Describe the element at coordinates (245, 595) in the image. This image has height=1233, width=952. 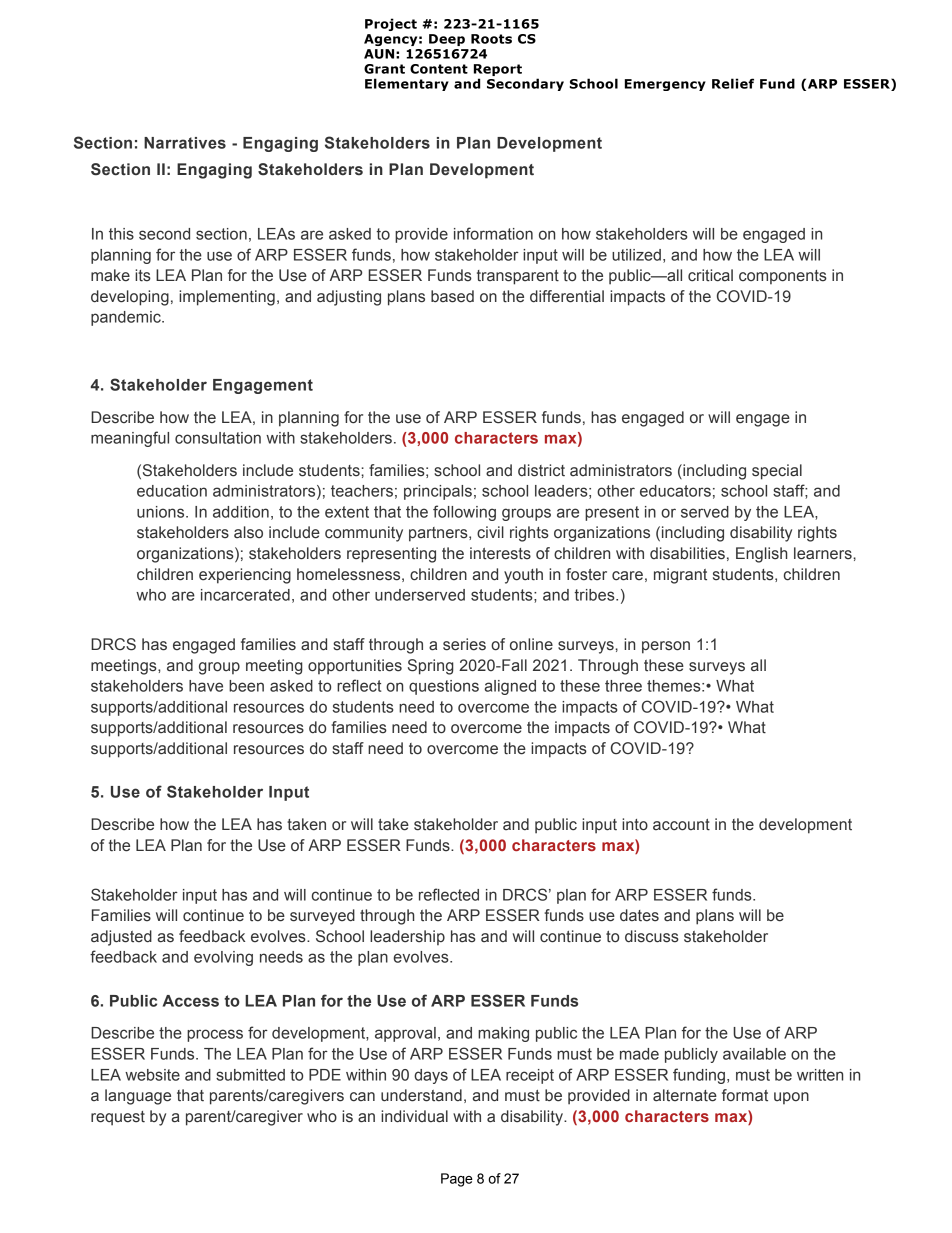
I see `incarcerated` at that location.
